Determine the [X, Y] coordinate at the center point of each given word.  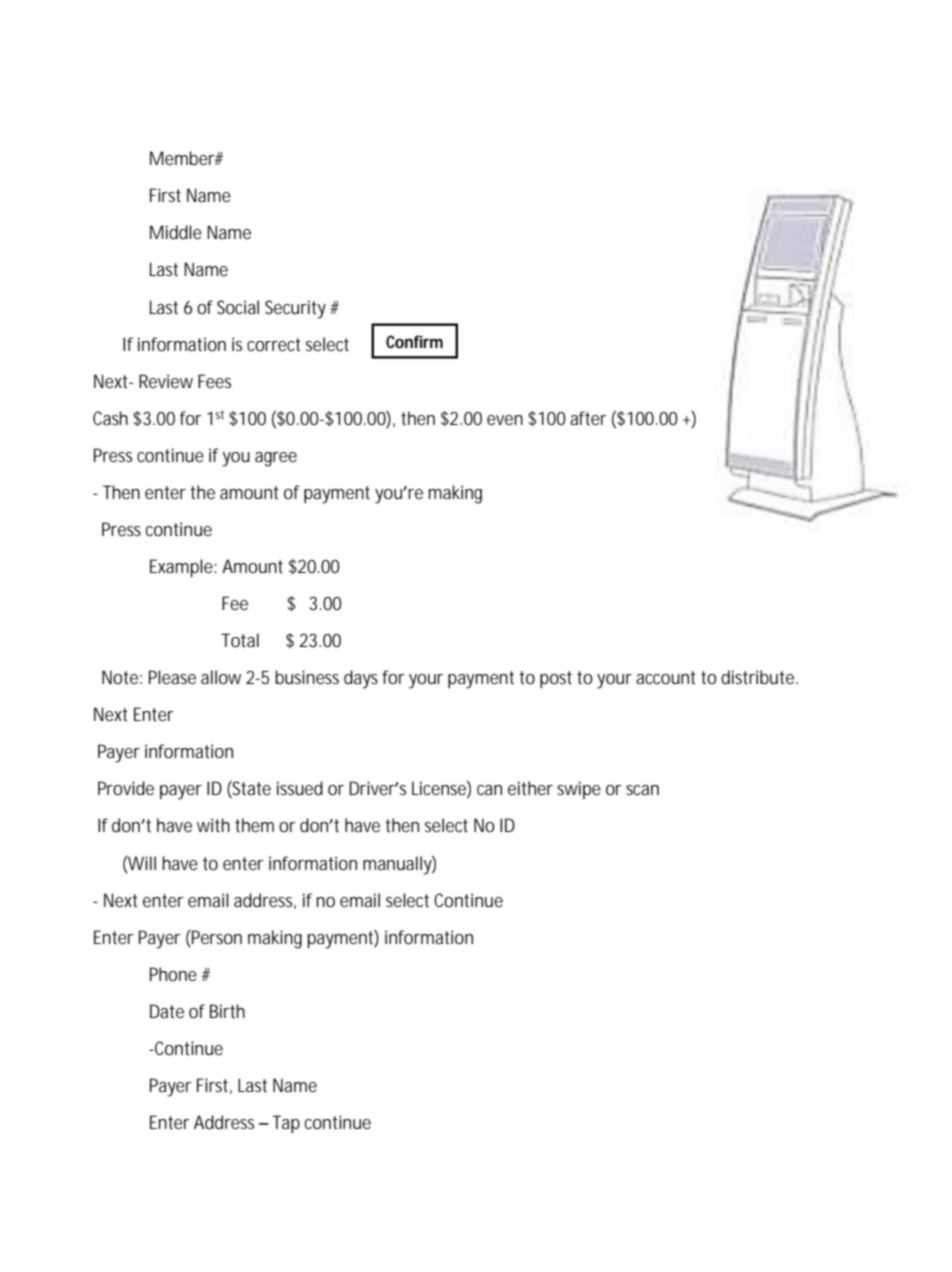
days [361, 679]
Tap [286, 1124]
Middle [176, 232]
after [588, 418]
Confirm [414, 341]
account [666, 677]
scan [642, 790]
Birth [227, 1011]
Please [172, 677]
